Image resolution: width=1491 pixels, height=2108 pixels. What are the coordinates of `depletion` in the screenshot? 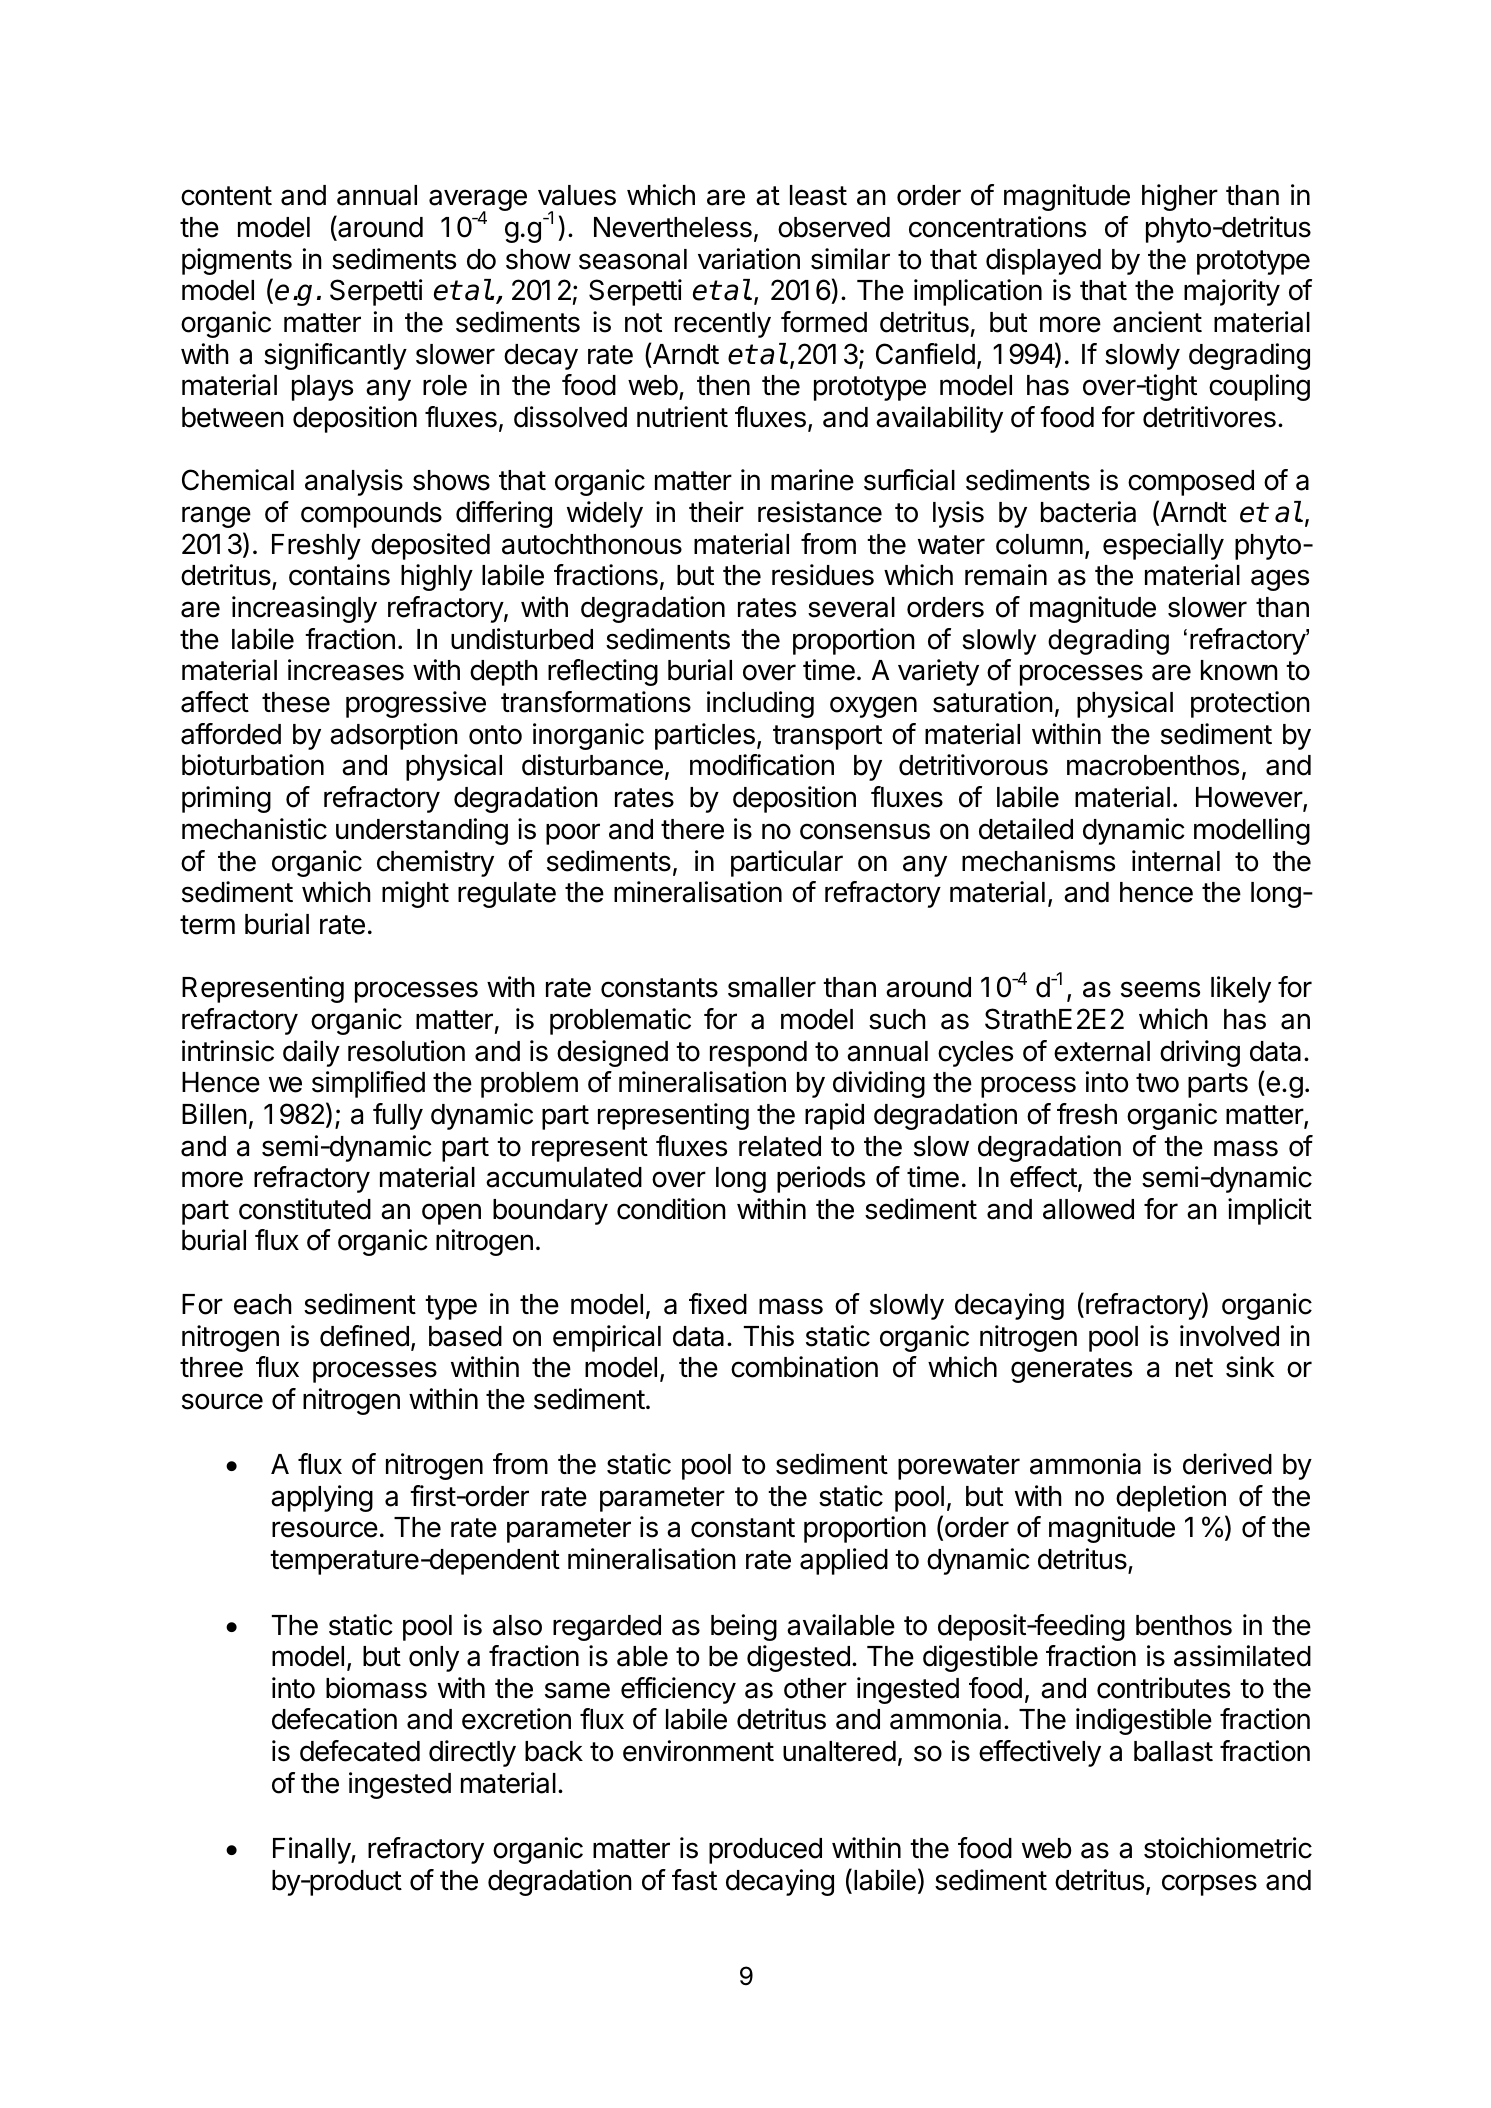 It's located at (1171, 1498).
